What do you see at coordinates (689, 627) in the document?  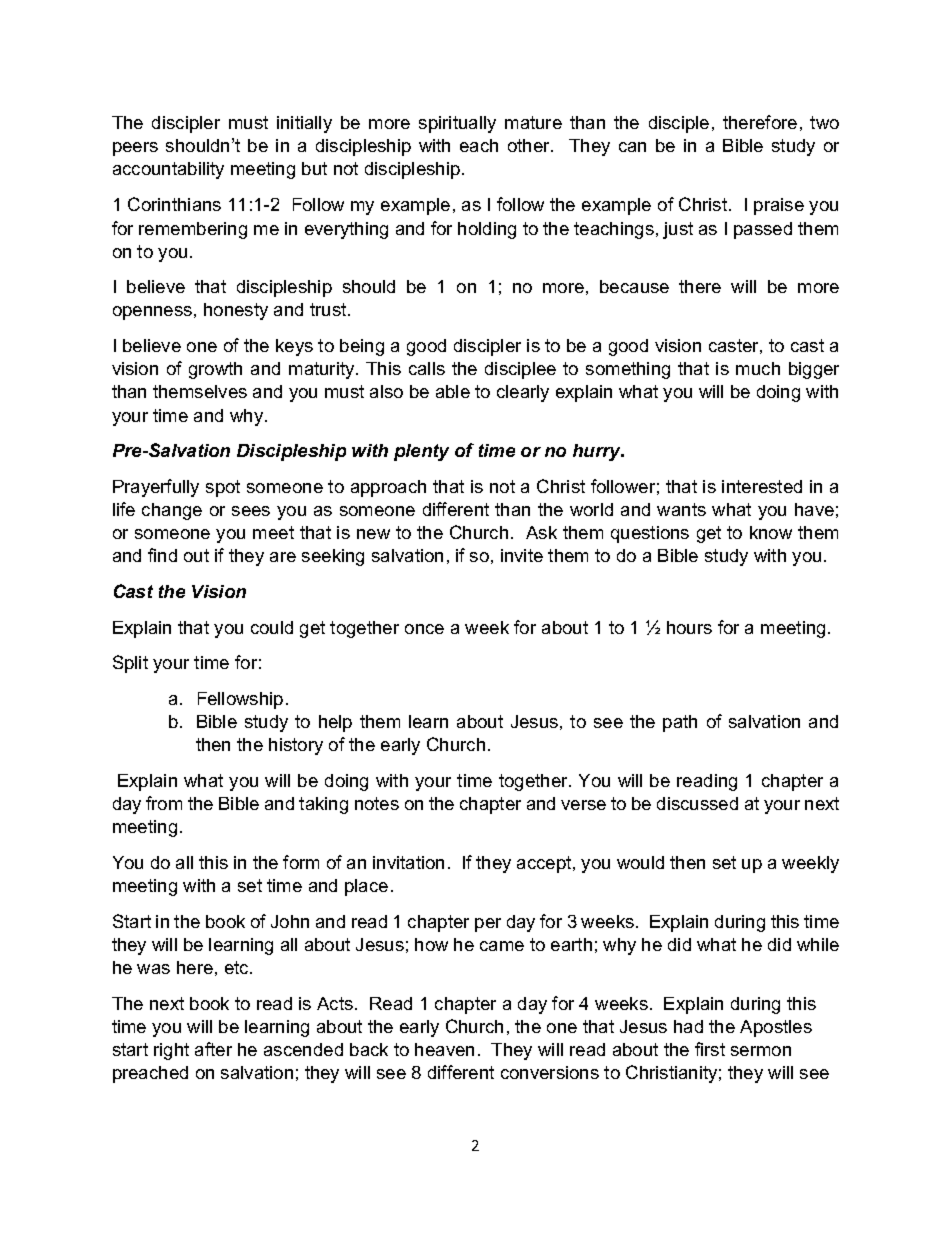 I see `hours` at bounding box center [689, 627].
